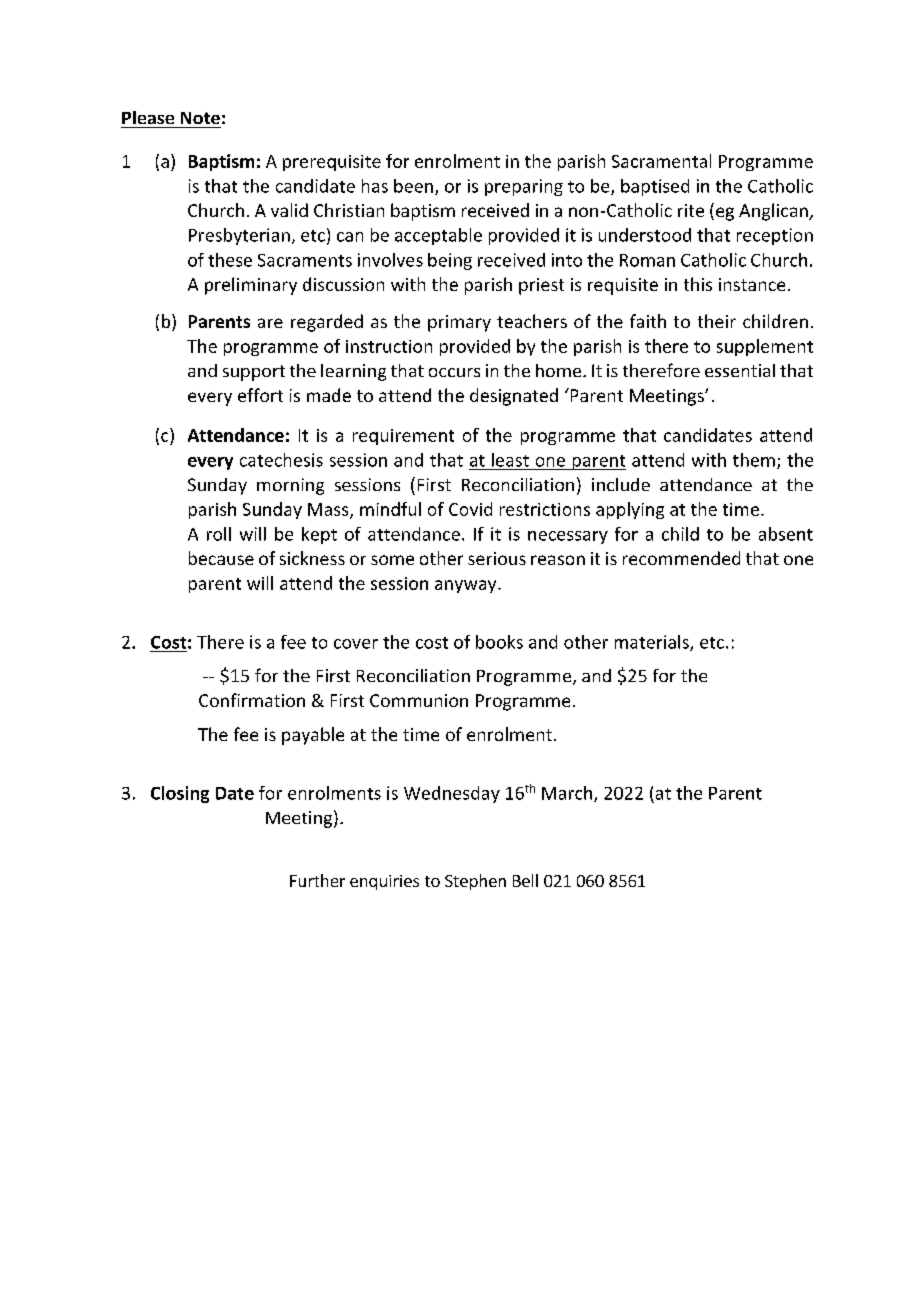 The width and height of the screenshot is (924, 1308). What do you see at coordinates (754, 460) in the screenshot?
I see `them` at bounding box center [754, 460].
